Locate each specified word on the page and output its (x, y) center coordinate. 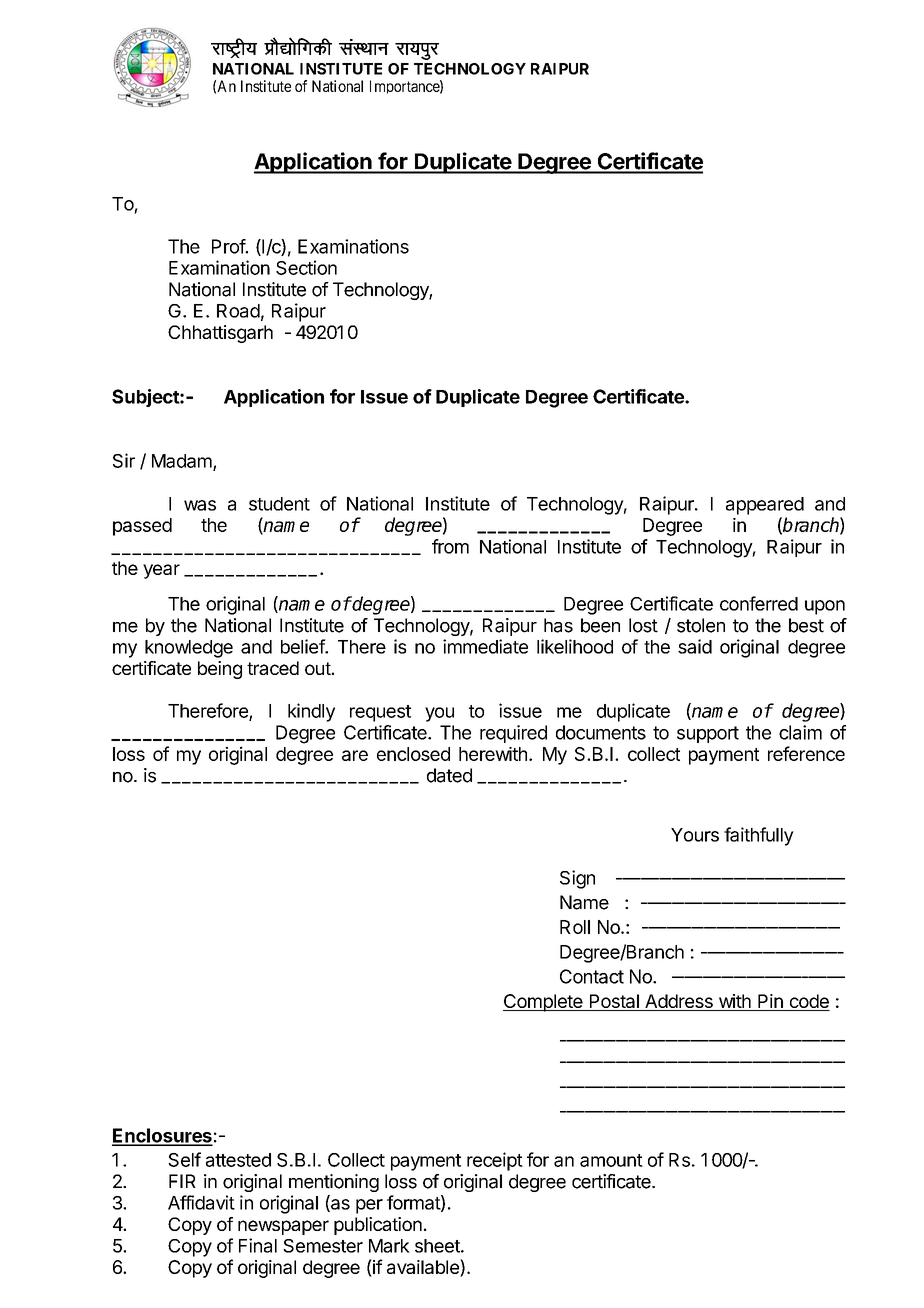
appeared (765, 506)
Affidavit (201, 1202)
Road (238, 311)
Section (306, 267)
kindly (311, 712)
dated (449, 775)
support (708, 734)
